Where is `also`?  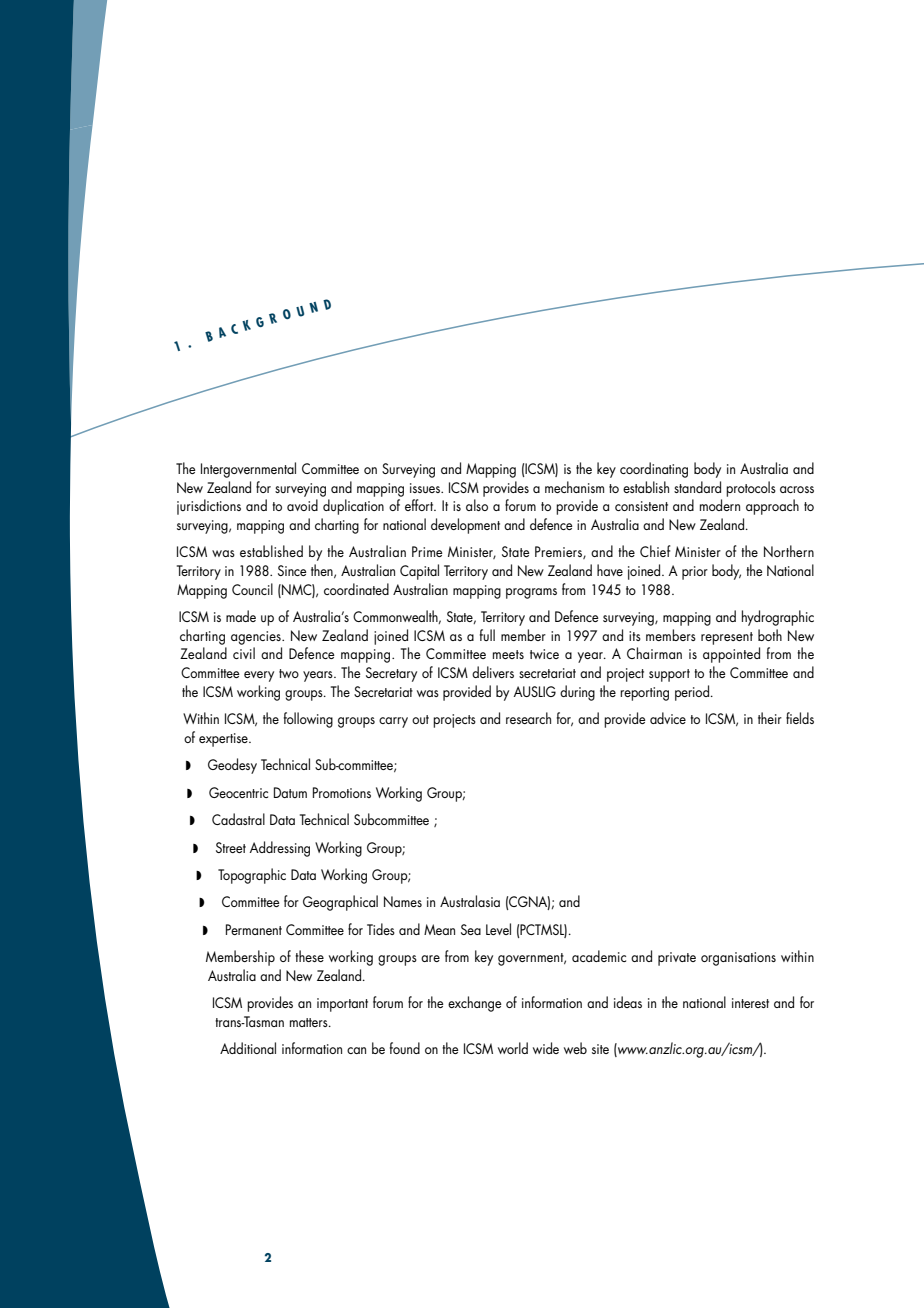
also is located at coordinates (477, 505).
